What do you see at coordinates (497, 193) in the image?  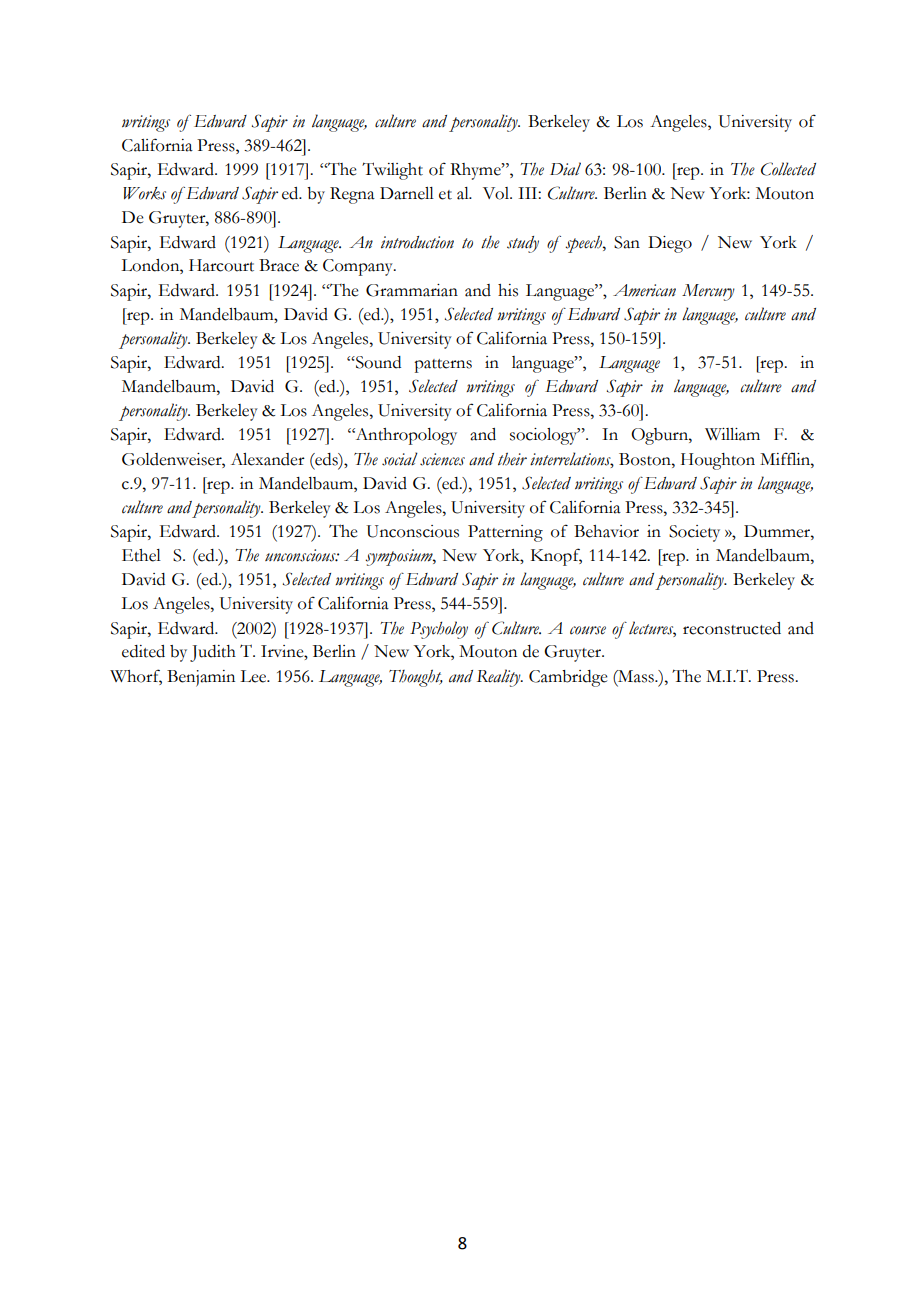 I see `Vol` at bounding box center [497, 193].
